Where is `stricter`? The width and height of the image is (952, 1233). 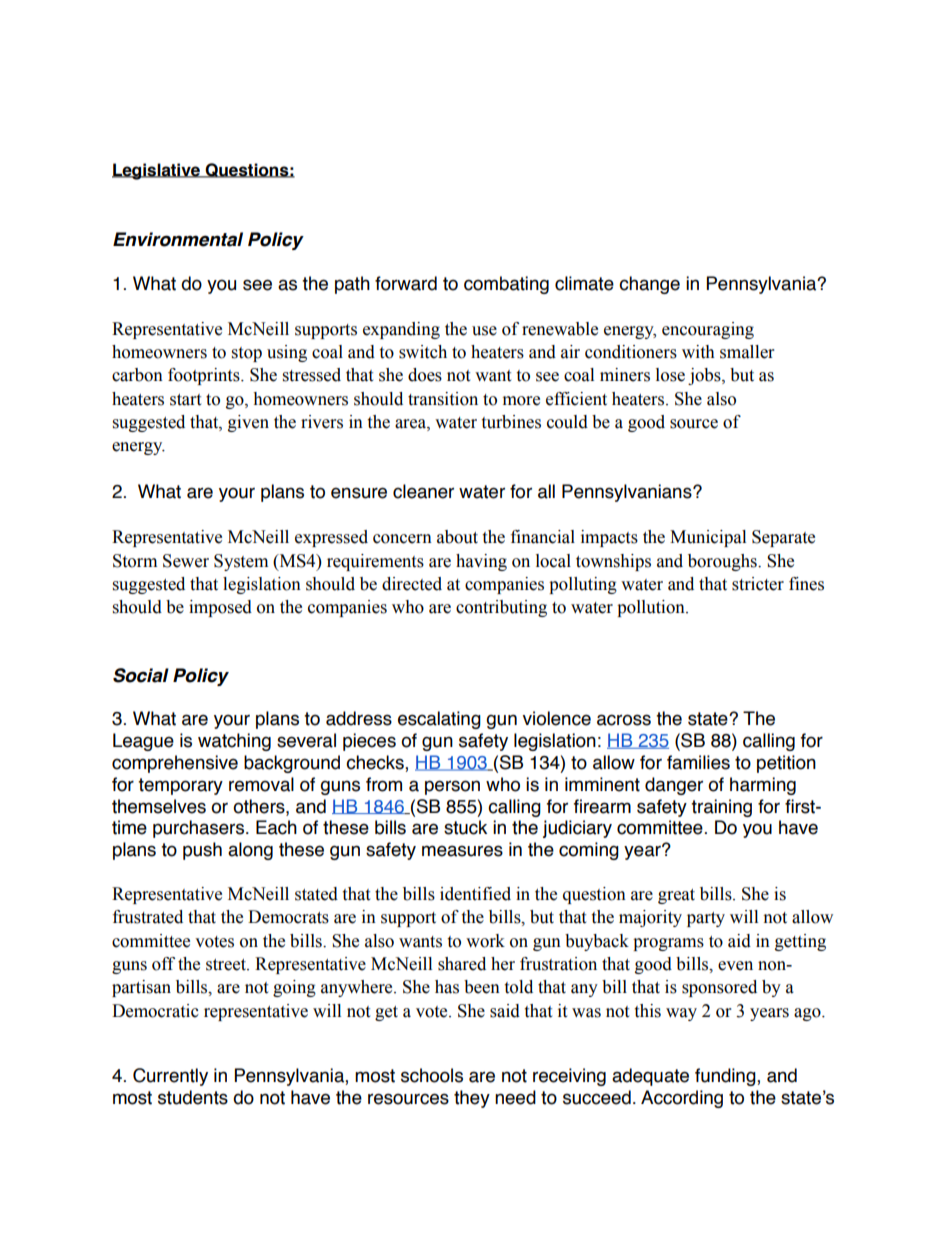
stricter is located at coordinates (758, 584).
